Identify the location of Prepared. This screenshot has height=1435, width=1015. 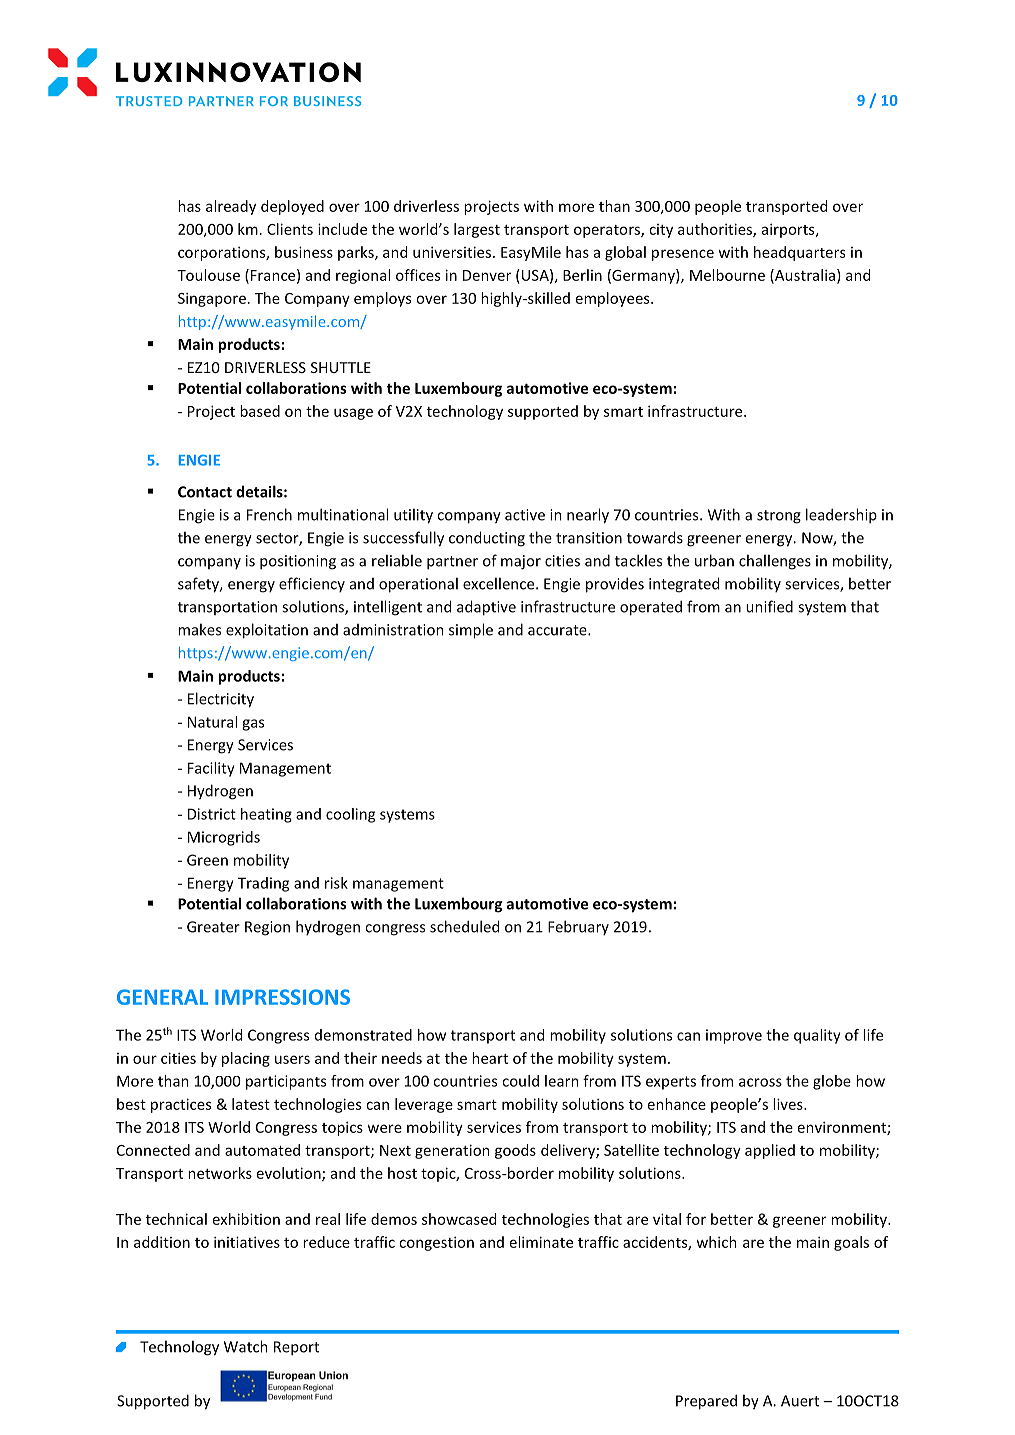
(706, 1402).
